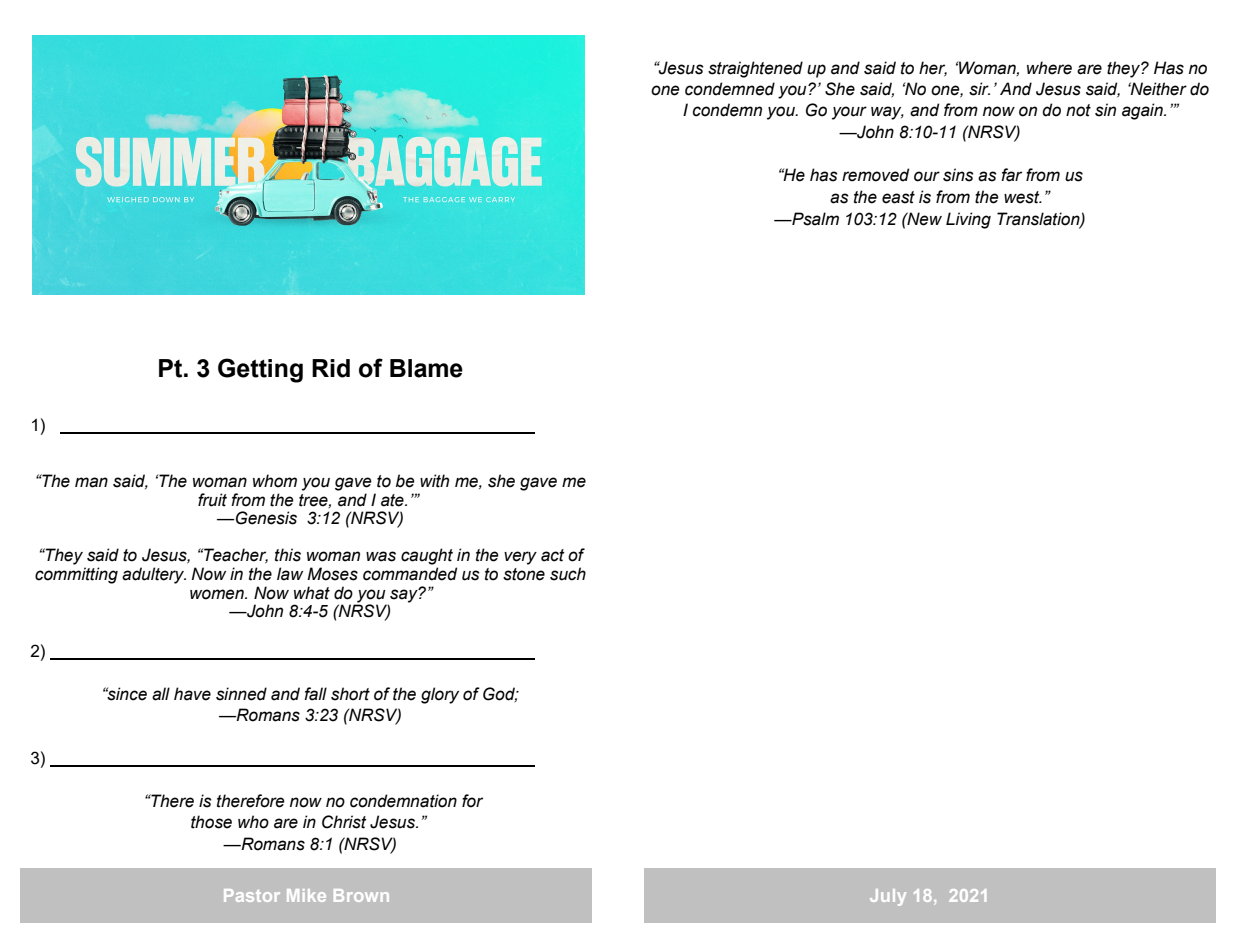  What do you see at coordinates (979, 89) in the screenshot?
I see `sir` at bounding box center [979, 89].
